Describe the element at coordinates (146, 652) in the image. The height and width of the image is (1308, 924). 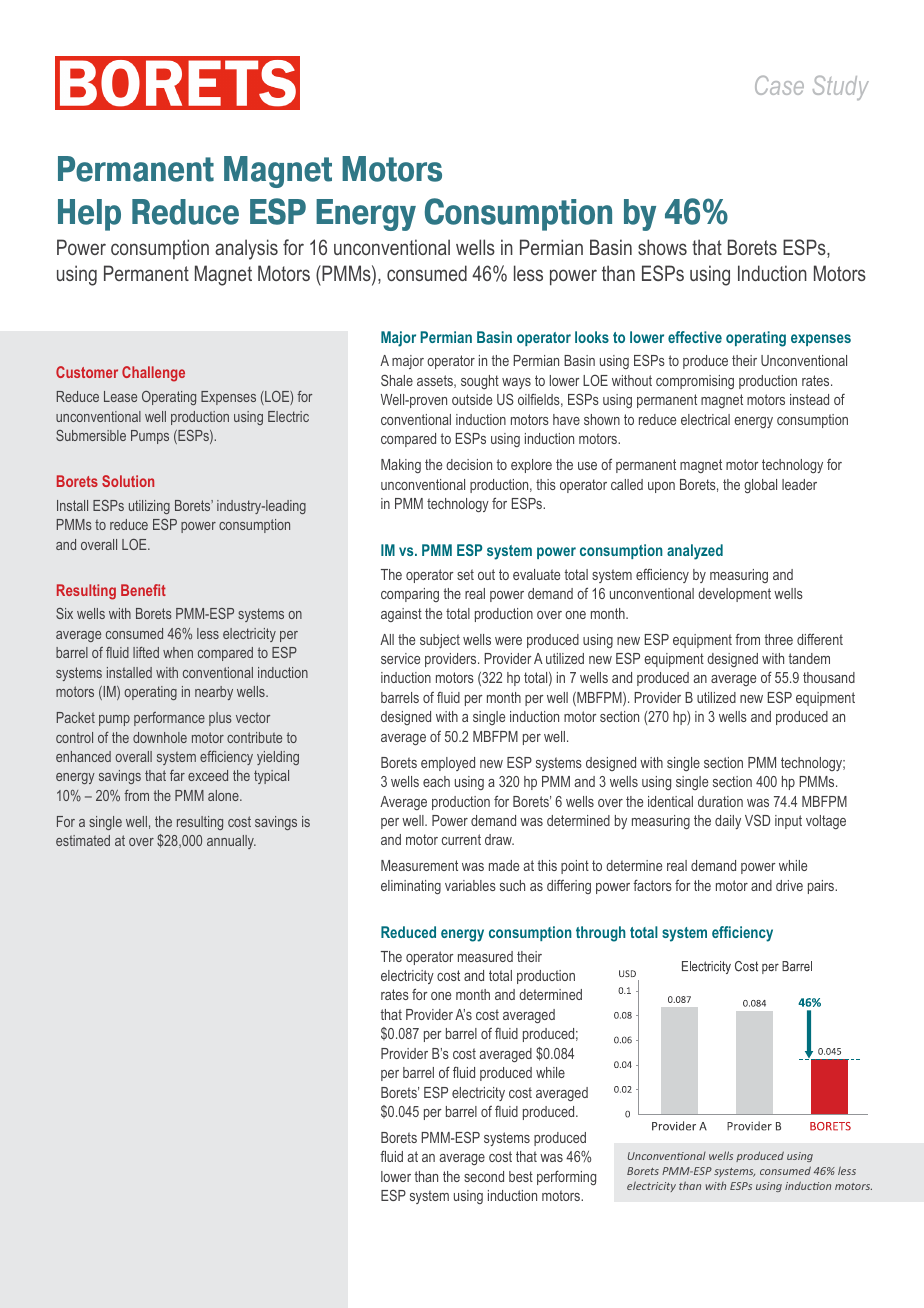
I see `lifted` at that location.
